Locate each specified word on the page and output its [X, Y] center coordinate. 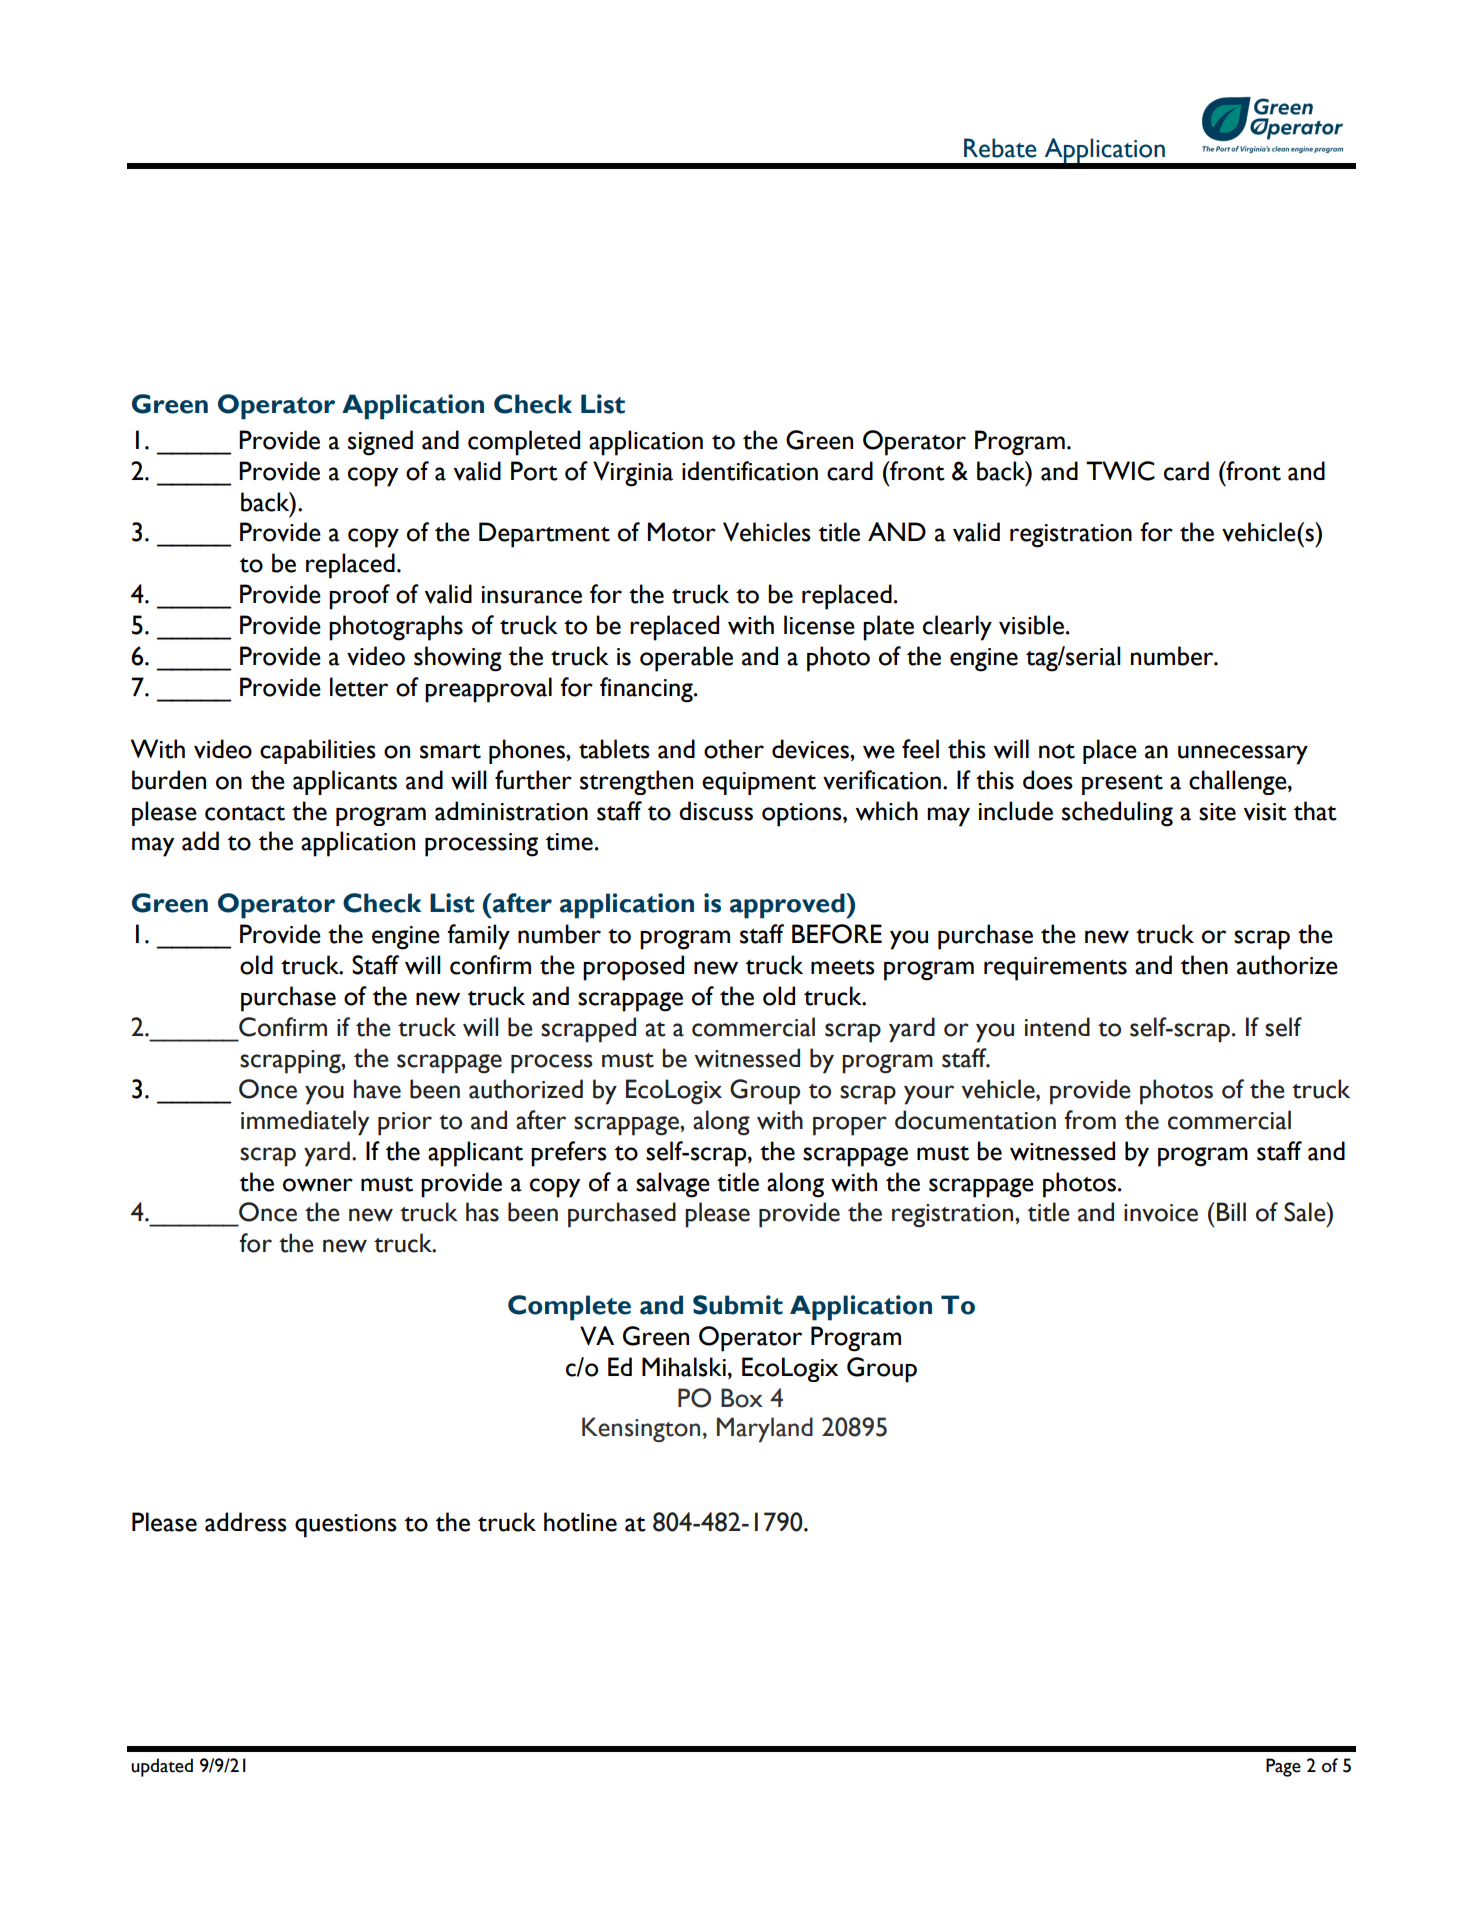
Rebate [1000, 148]
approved [788, 906]
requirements [1055, 969]
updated [162, 1767]
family [478, 937]
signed [380, 443]
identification [750, 471]
